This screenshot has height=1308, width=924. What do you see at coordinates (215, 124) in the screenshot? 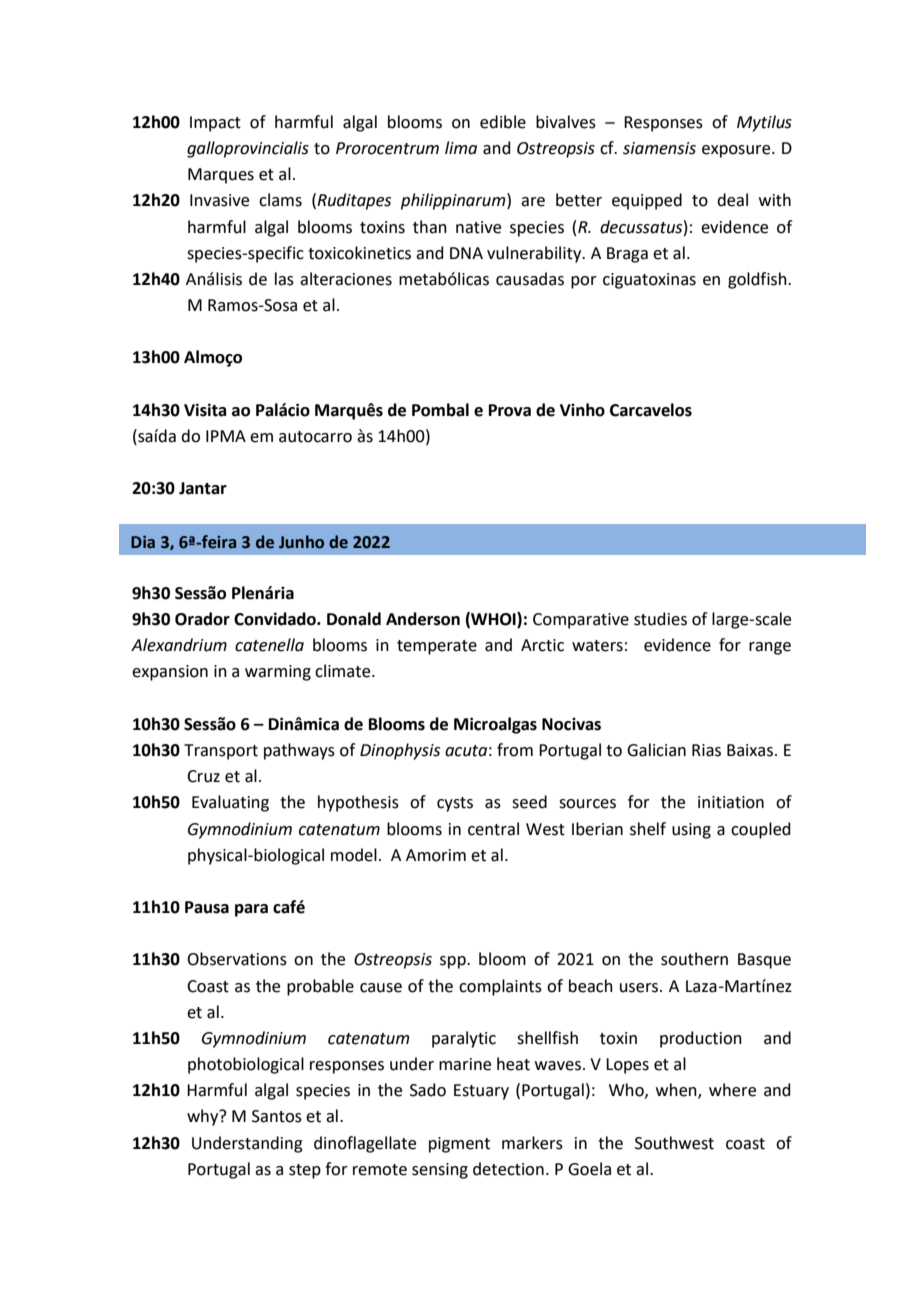
I see `Impact` at bounding box center [215, 124].
